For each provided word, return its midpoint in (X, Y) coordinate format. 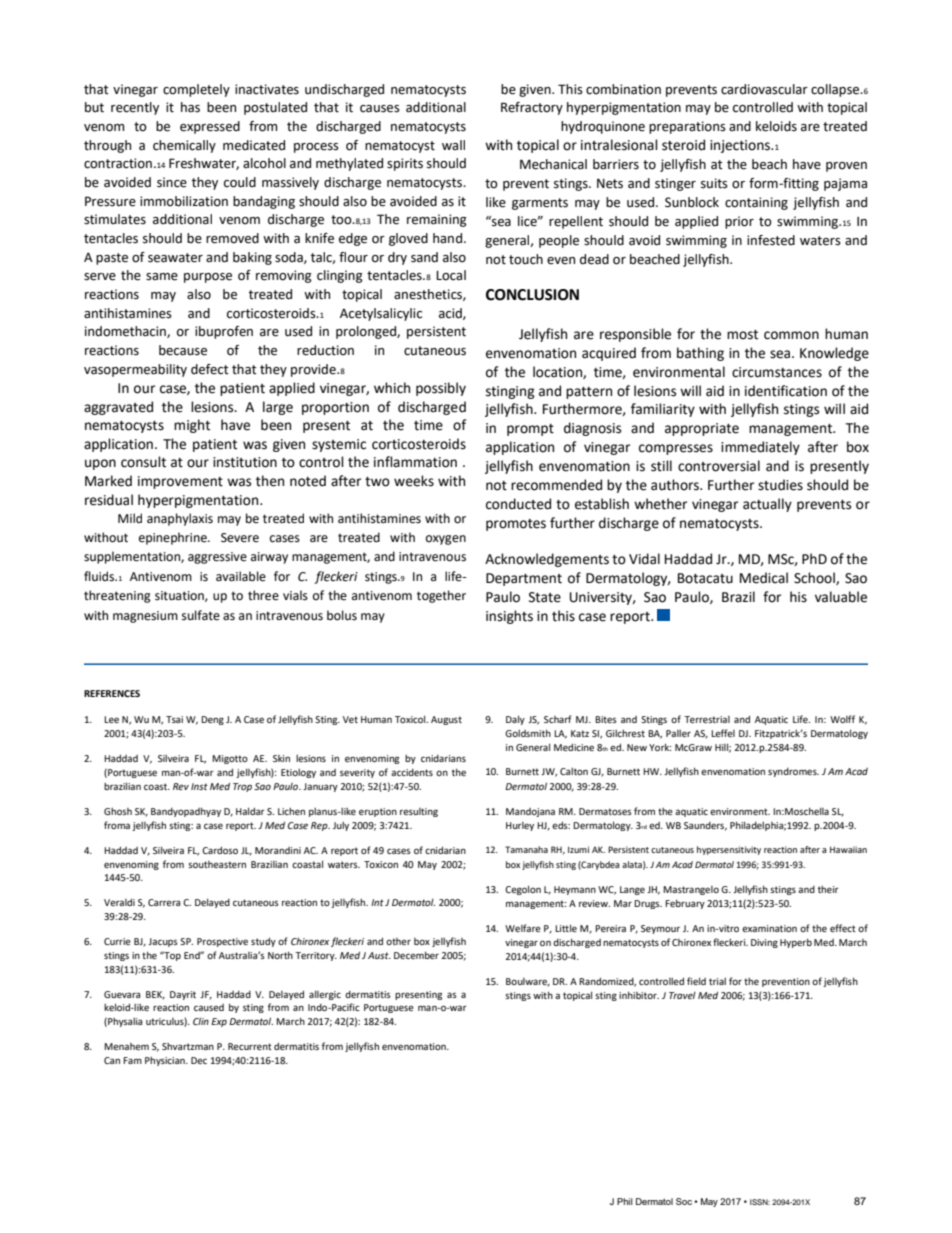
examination (769, 928)
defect (210, 369)
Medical (764, 578)
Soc (684, 1201)
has (190, 107)
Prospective (222, 942)
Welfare (523, 928)
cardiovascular (764, 89)
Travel (682, 995)
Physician (166, 1061)
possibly (441, 389)
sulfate (201, 615)
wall (453, 145)
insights (509, 617)
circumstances (777, 372)
